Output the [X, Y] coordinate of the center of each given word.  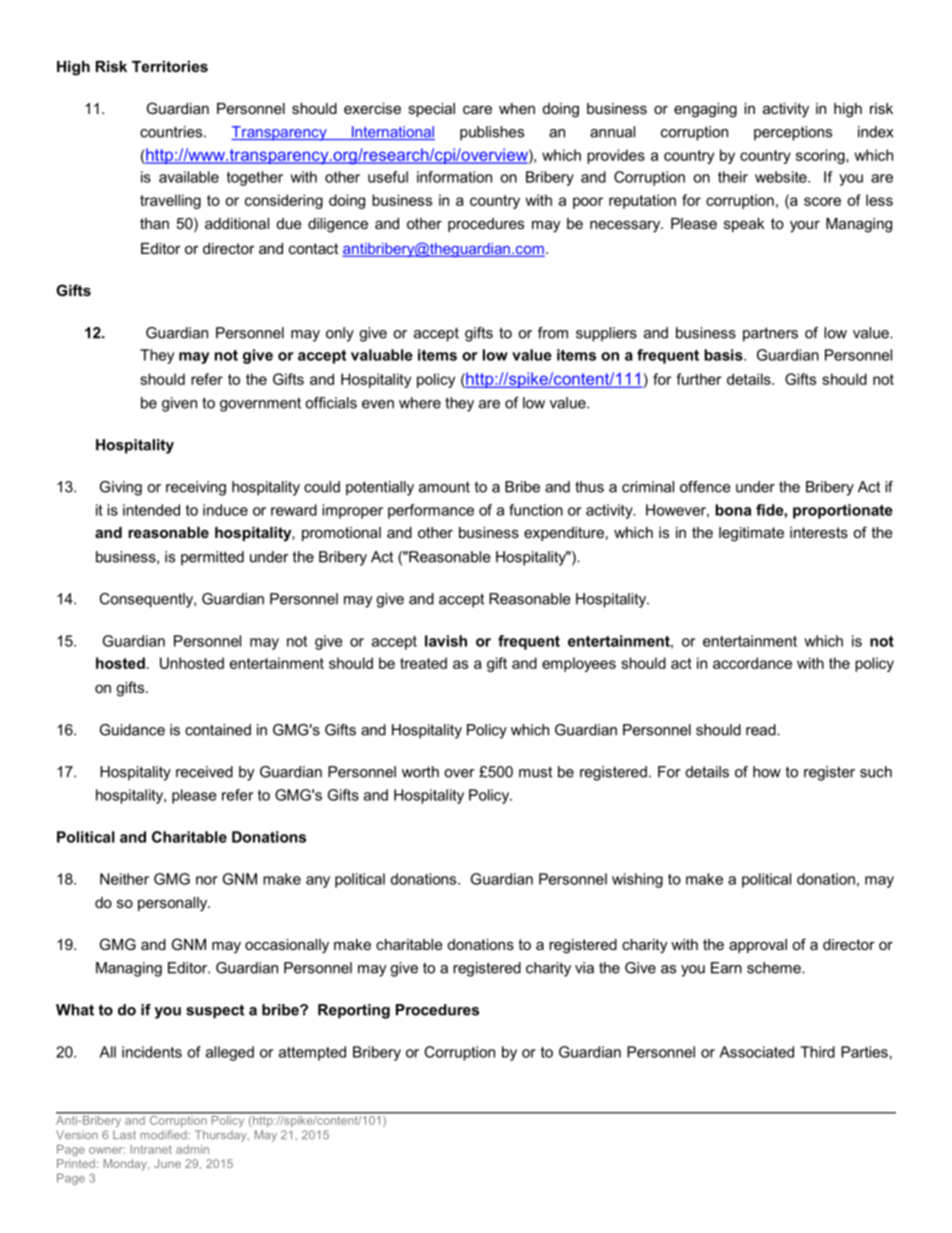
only [340, 334]
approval [758, 946]
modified [163, 1134]
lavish [446, 641]
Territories [170, 66]
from [553, 333]
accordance [752, 663]
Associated [756, 1052]
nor [207, 880]
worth [420, 772]
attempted [312, 1053]
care [477, 109]
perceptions [793, 133]
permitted [212, 558]
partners [770, 334]
